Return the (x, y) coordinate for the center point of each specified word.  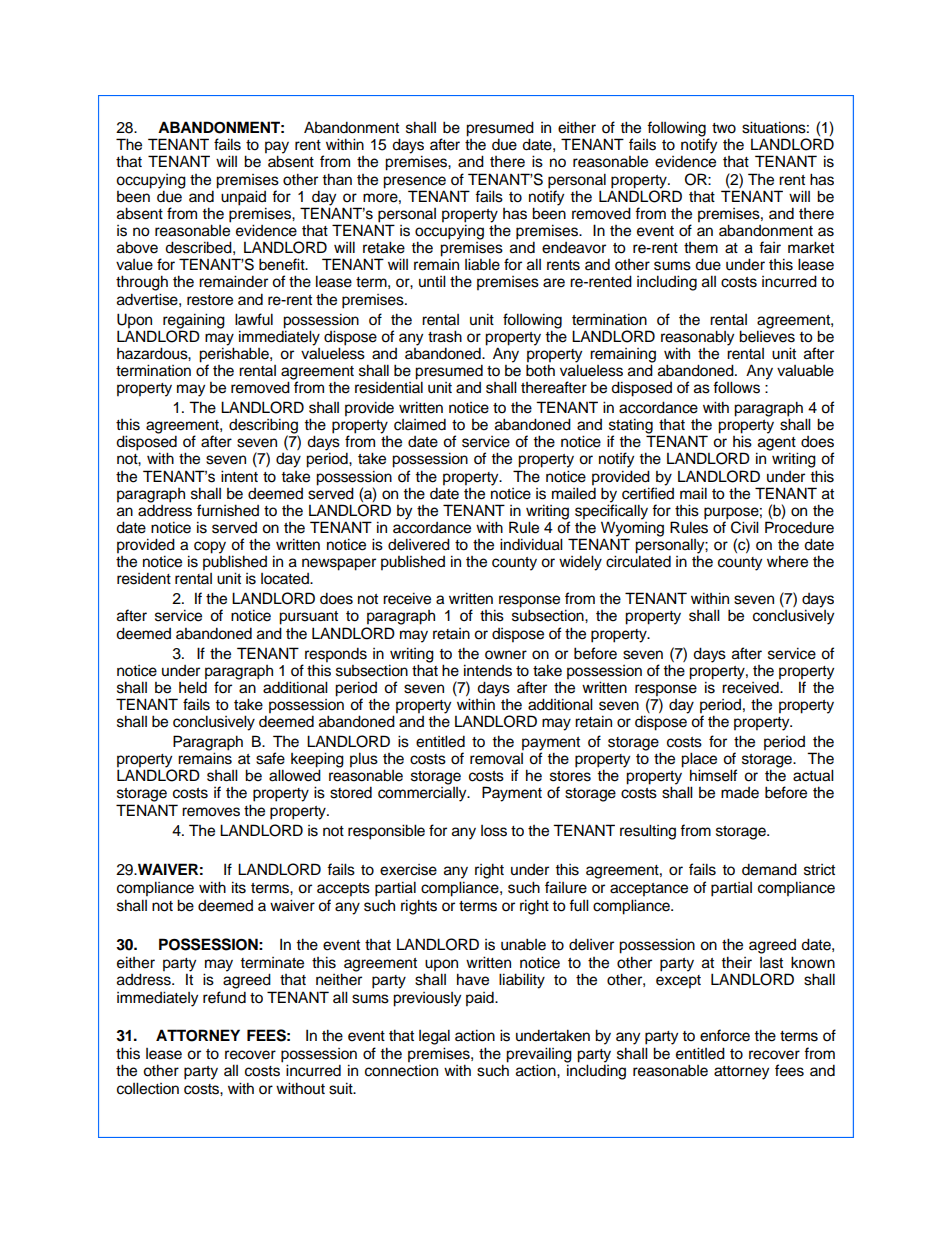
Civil (745, 527)
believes (767, 335)
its (239, 887)
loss (494, 831)
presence (414, 182)
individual (531, 544)
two (724, 128)
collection (148, 1088)
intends (488, 670)
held (193, 686)
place (699, 761)
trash (445, 336)
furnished (228, 510)
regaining (194, 321)
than (337, 179)
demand (769, 869)
